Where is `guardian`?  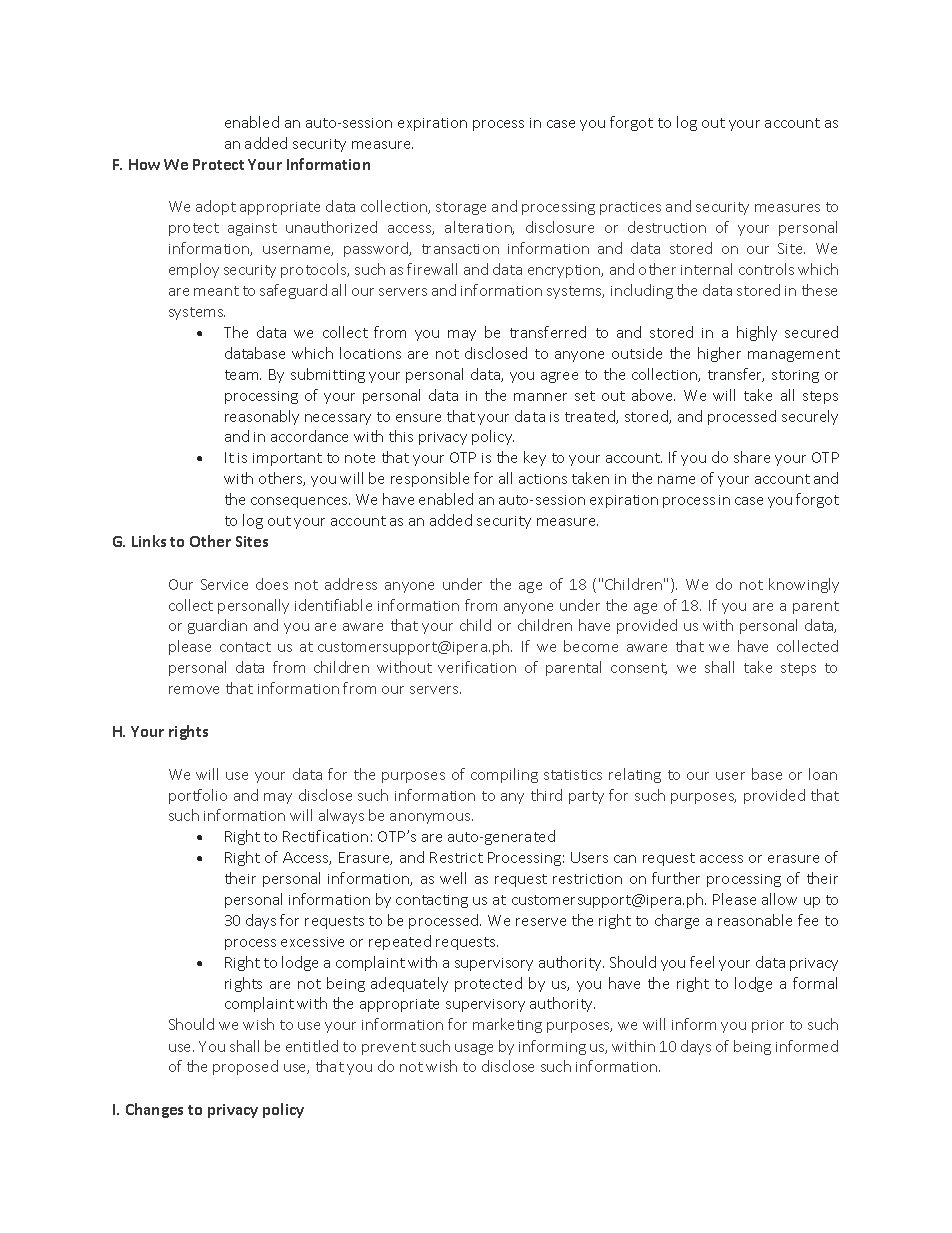 guardian is located at coordinates (217, 626).
